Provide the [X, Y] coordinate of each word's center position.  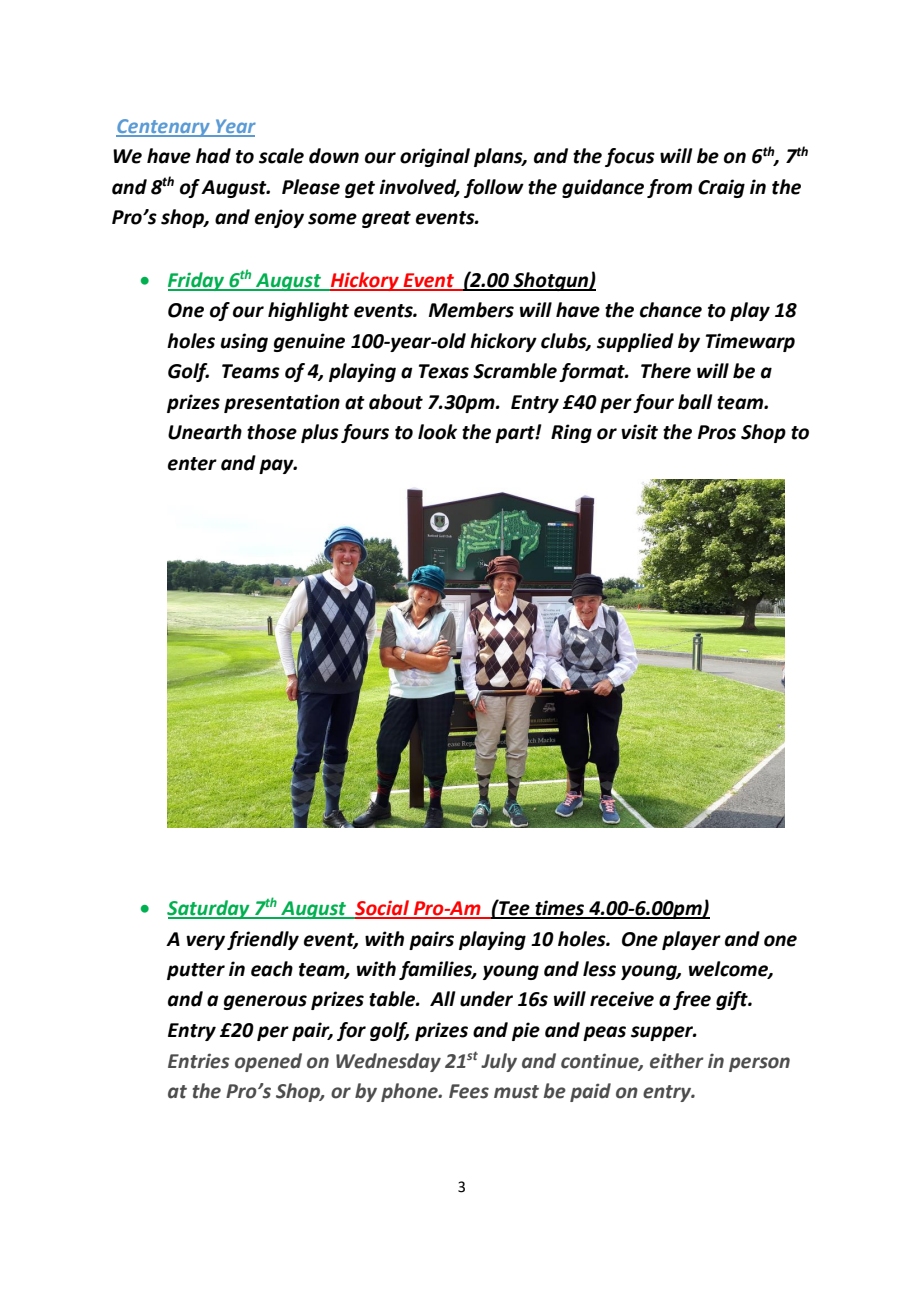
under [486, 999]
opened [268, 1062]
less [599, 969]
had [213, 156]
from [669, 188]
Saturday [209, 909]
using [244, 342]
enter [192, 464]
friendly [263, 940]
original [435, 157]
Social [382, 909]
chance [671, 310]
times [560, 909]
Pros [717, 432]
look [437, 432]
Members [471, 310]
